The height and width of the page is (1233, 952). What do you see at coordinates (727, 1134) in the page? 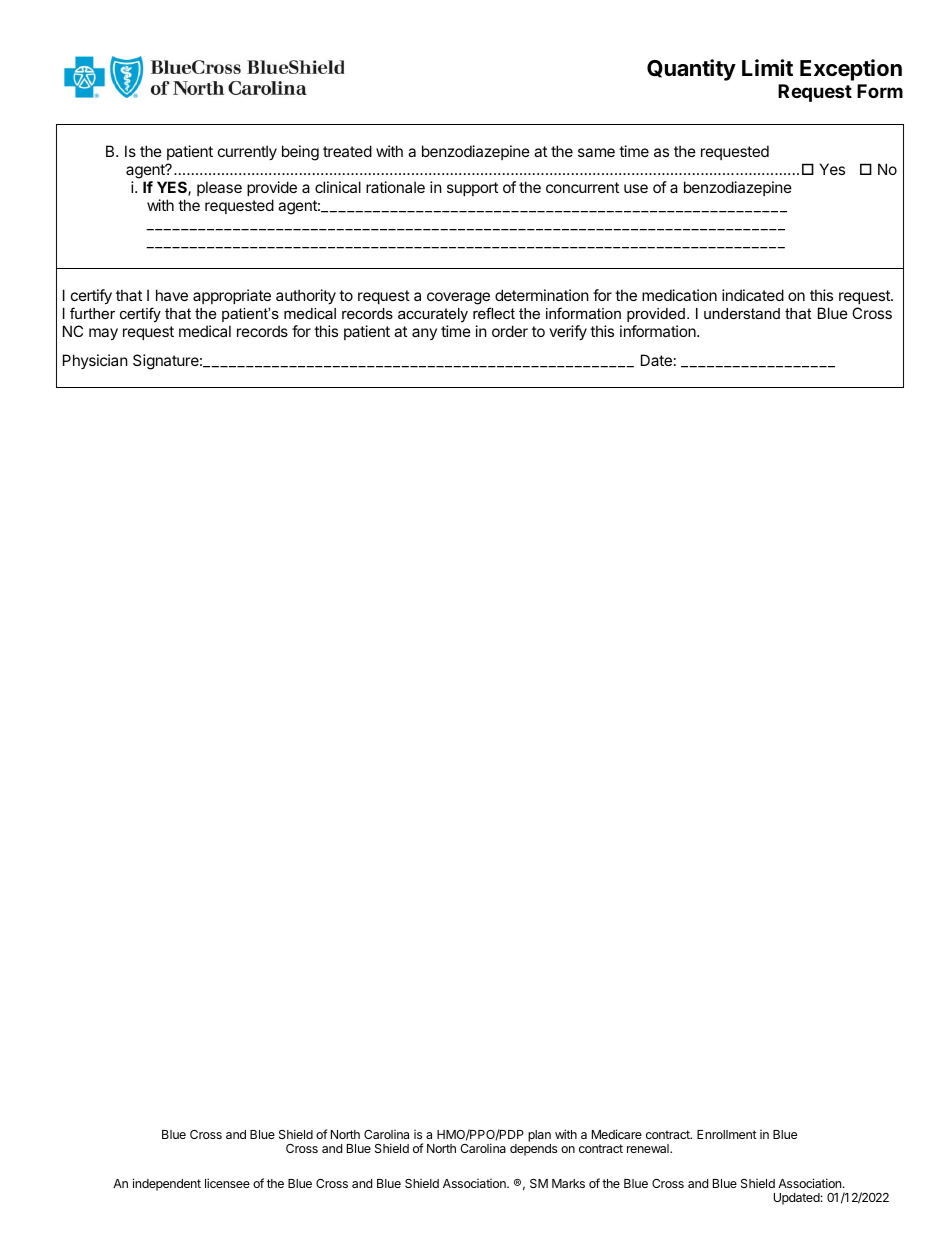
I see `Enrollment` at bounding box center [727, 1134].
